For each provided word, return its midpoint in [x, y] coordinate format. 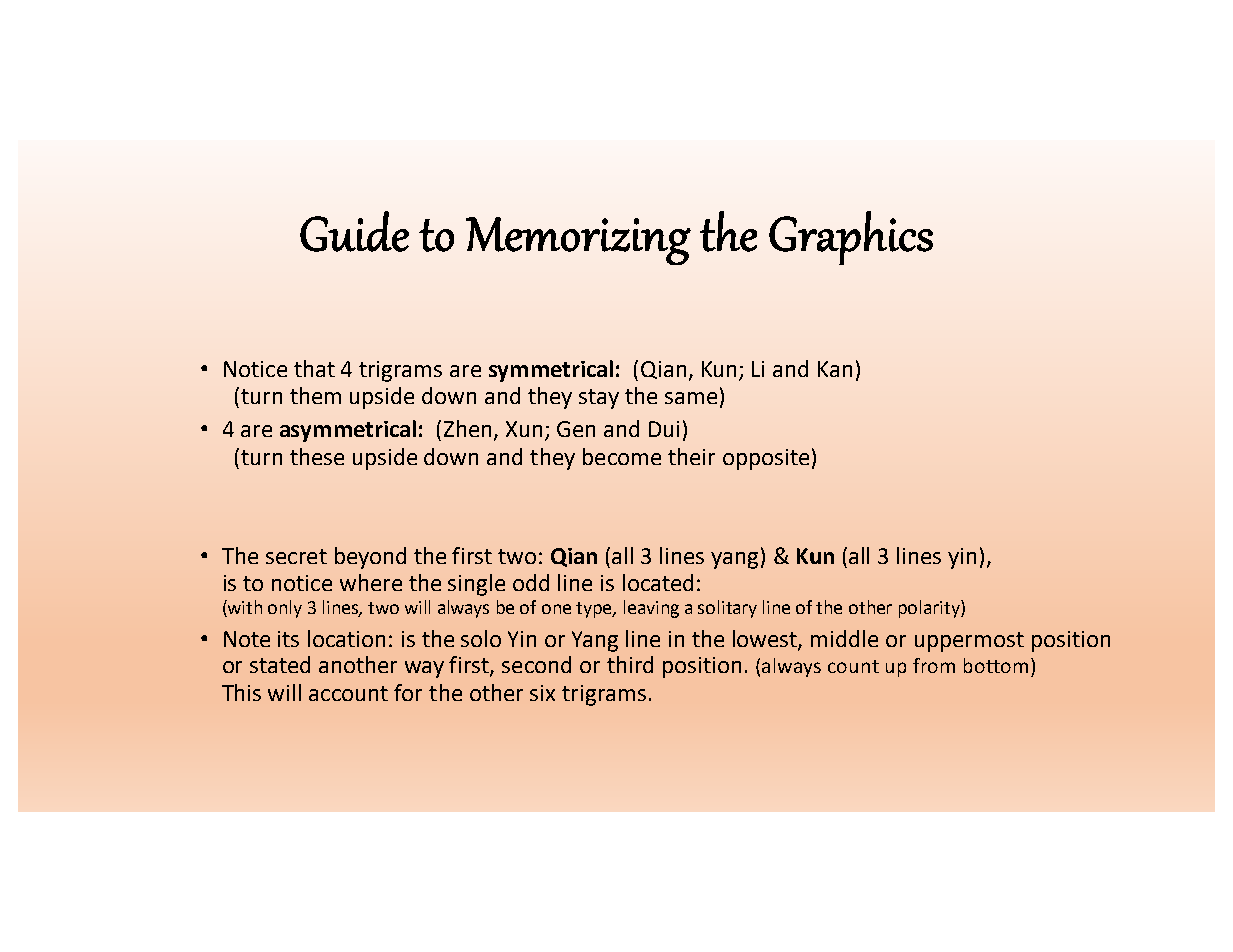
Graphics [851, 238]
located [658, 582]
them [315, 395]
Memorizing [578, 241]
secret [296, 556]
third [630, 664]
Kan [835, 369]
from [934, 665]
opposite [766, 459]
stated [280, 664]
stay [599, 399]
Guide [354, 231]
